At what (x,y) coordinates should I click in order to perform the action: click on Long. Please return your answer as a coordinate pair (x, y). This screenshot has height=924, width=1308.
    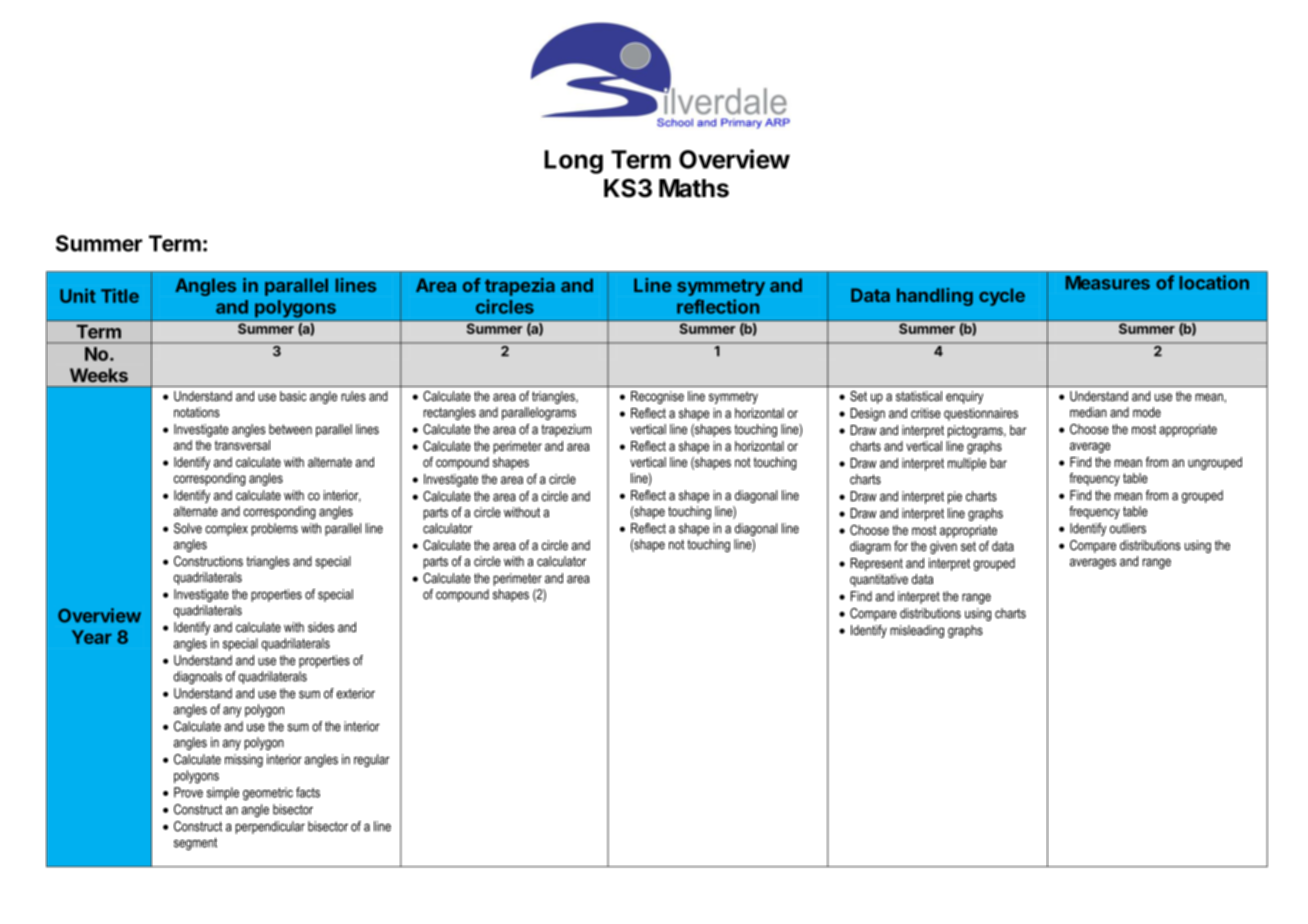
    Looking at the image, I should click on (573, 162).
